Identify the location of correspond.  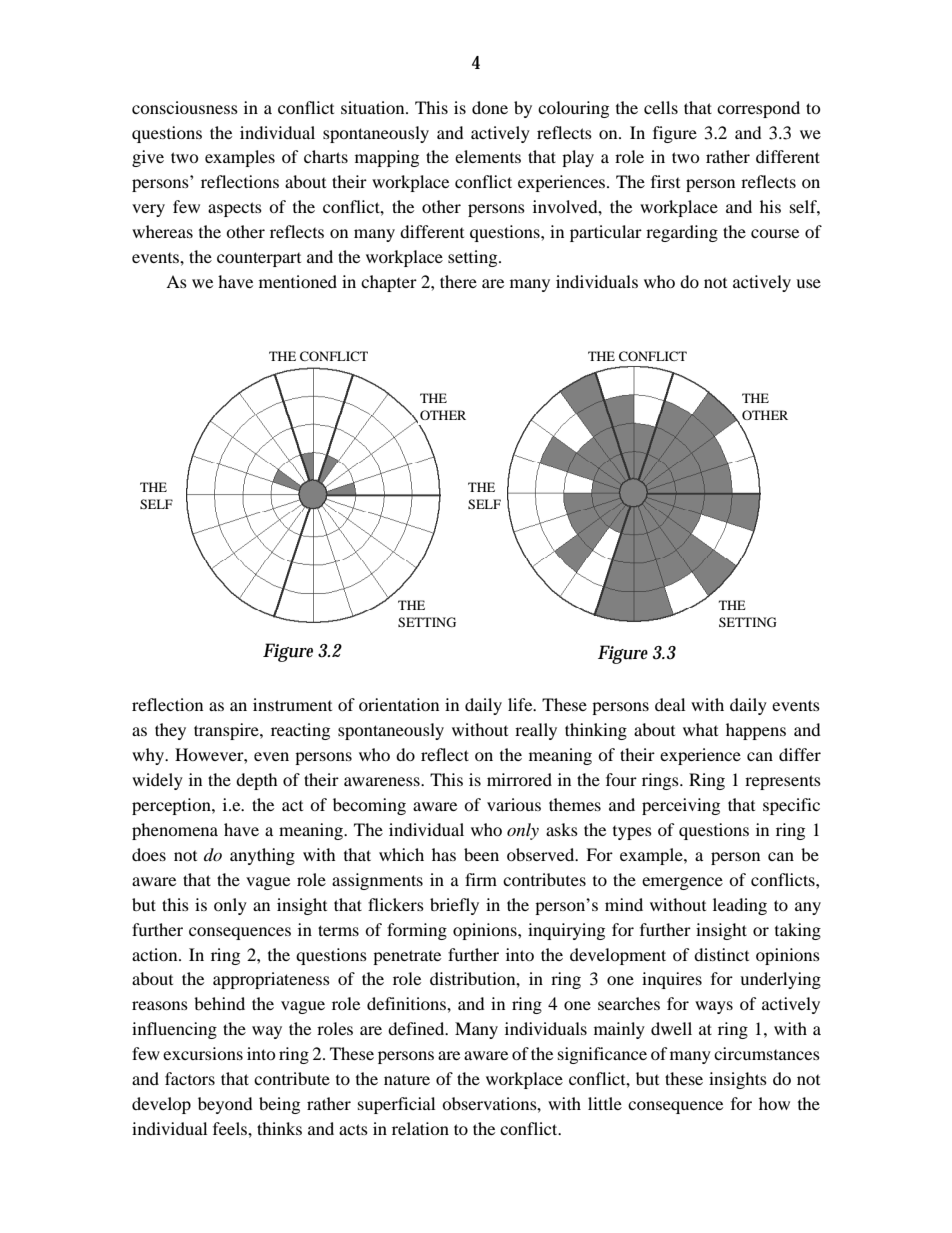
(758, 109).
